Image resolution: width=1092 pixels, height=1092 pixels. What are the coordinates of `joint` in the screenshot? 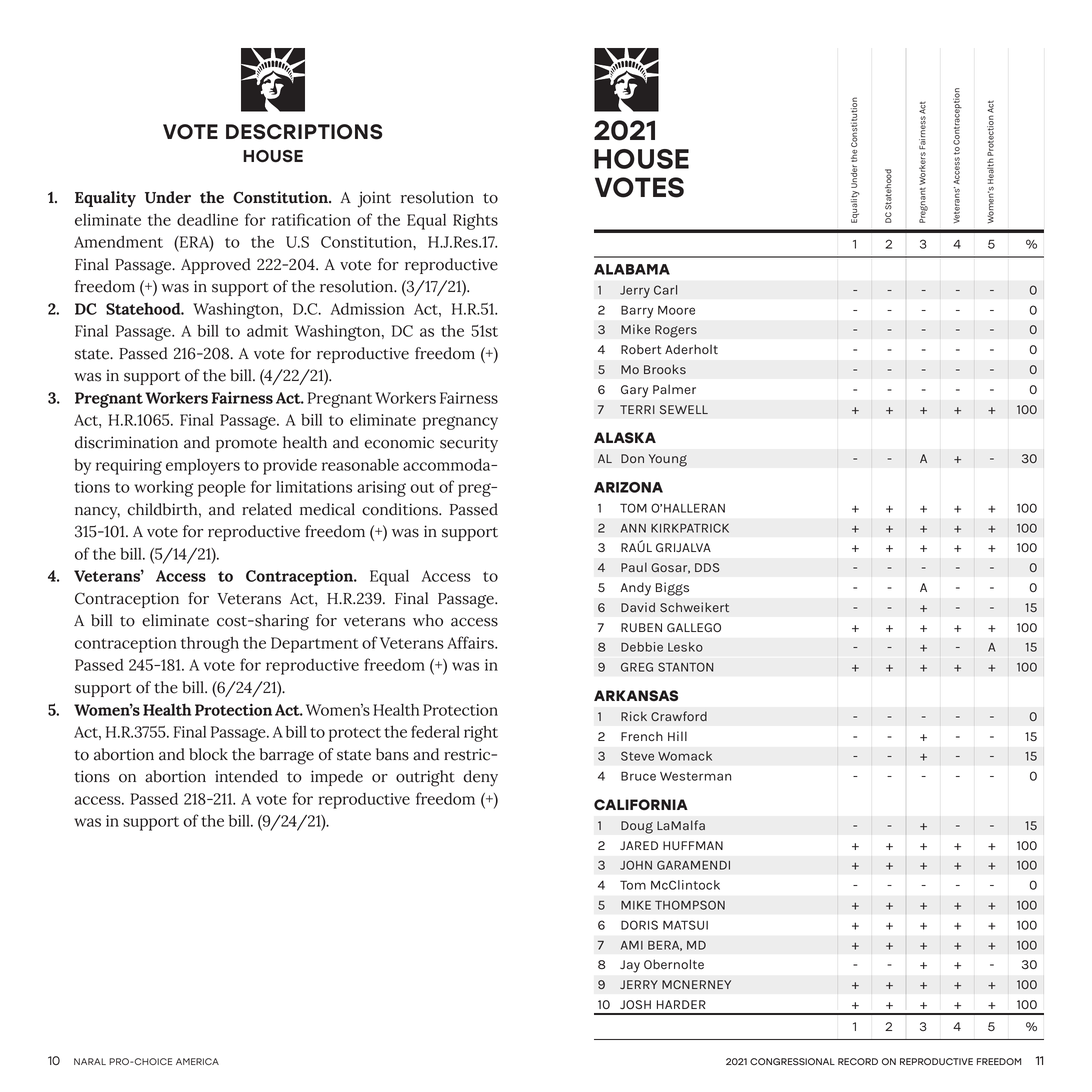 It's located at (374, 199).
